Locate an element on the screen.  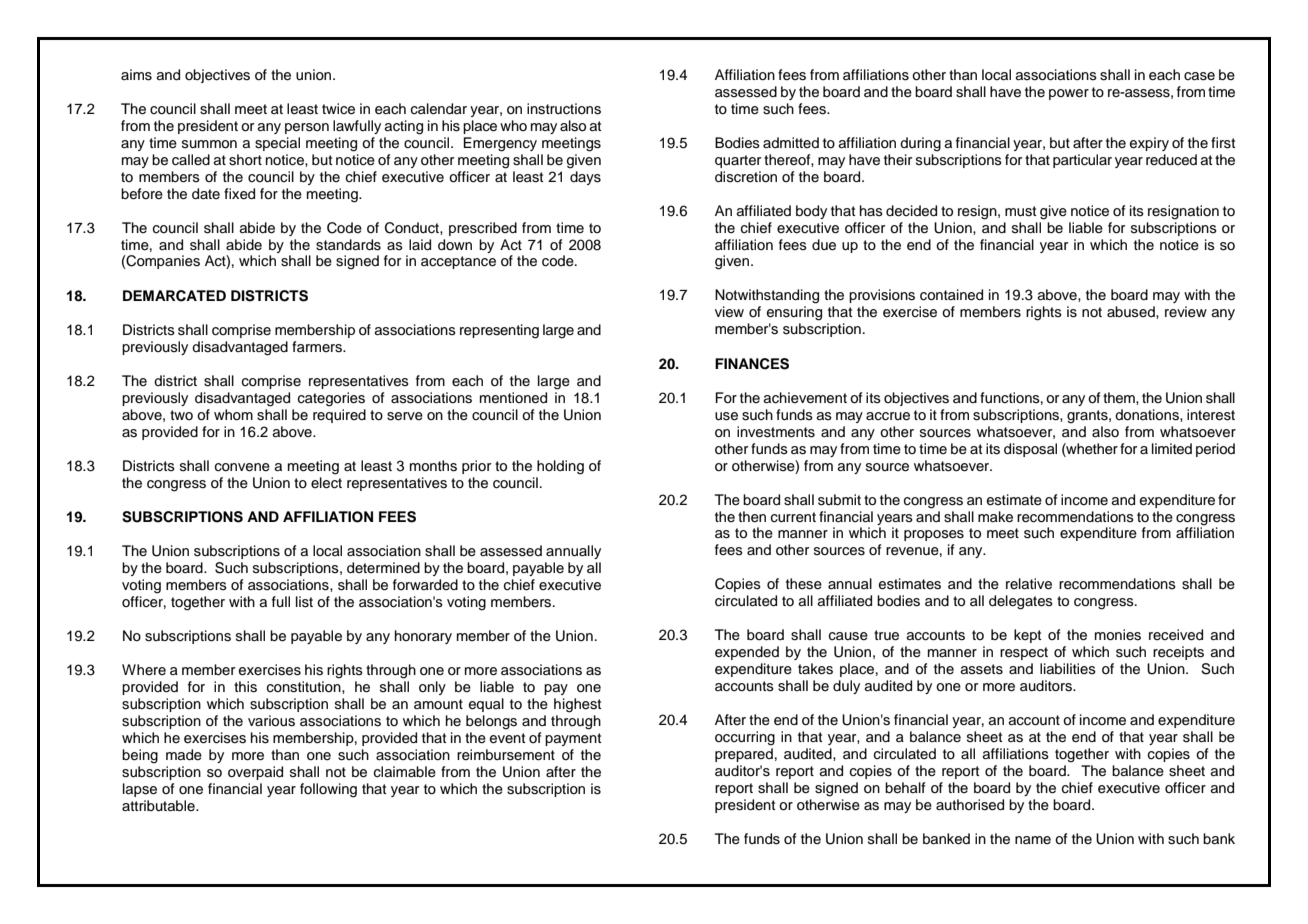
ensuring is located at coordinates (794, 313).
